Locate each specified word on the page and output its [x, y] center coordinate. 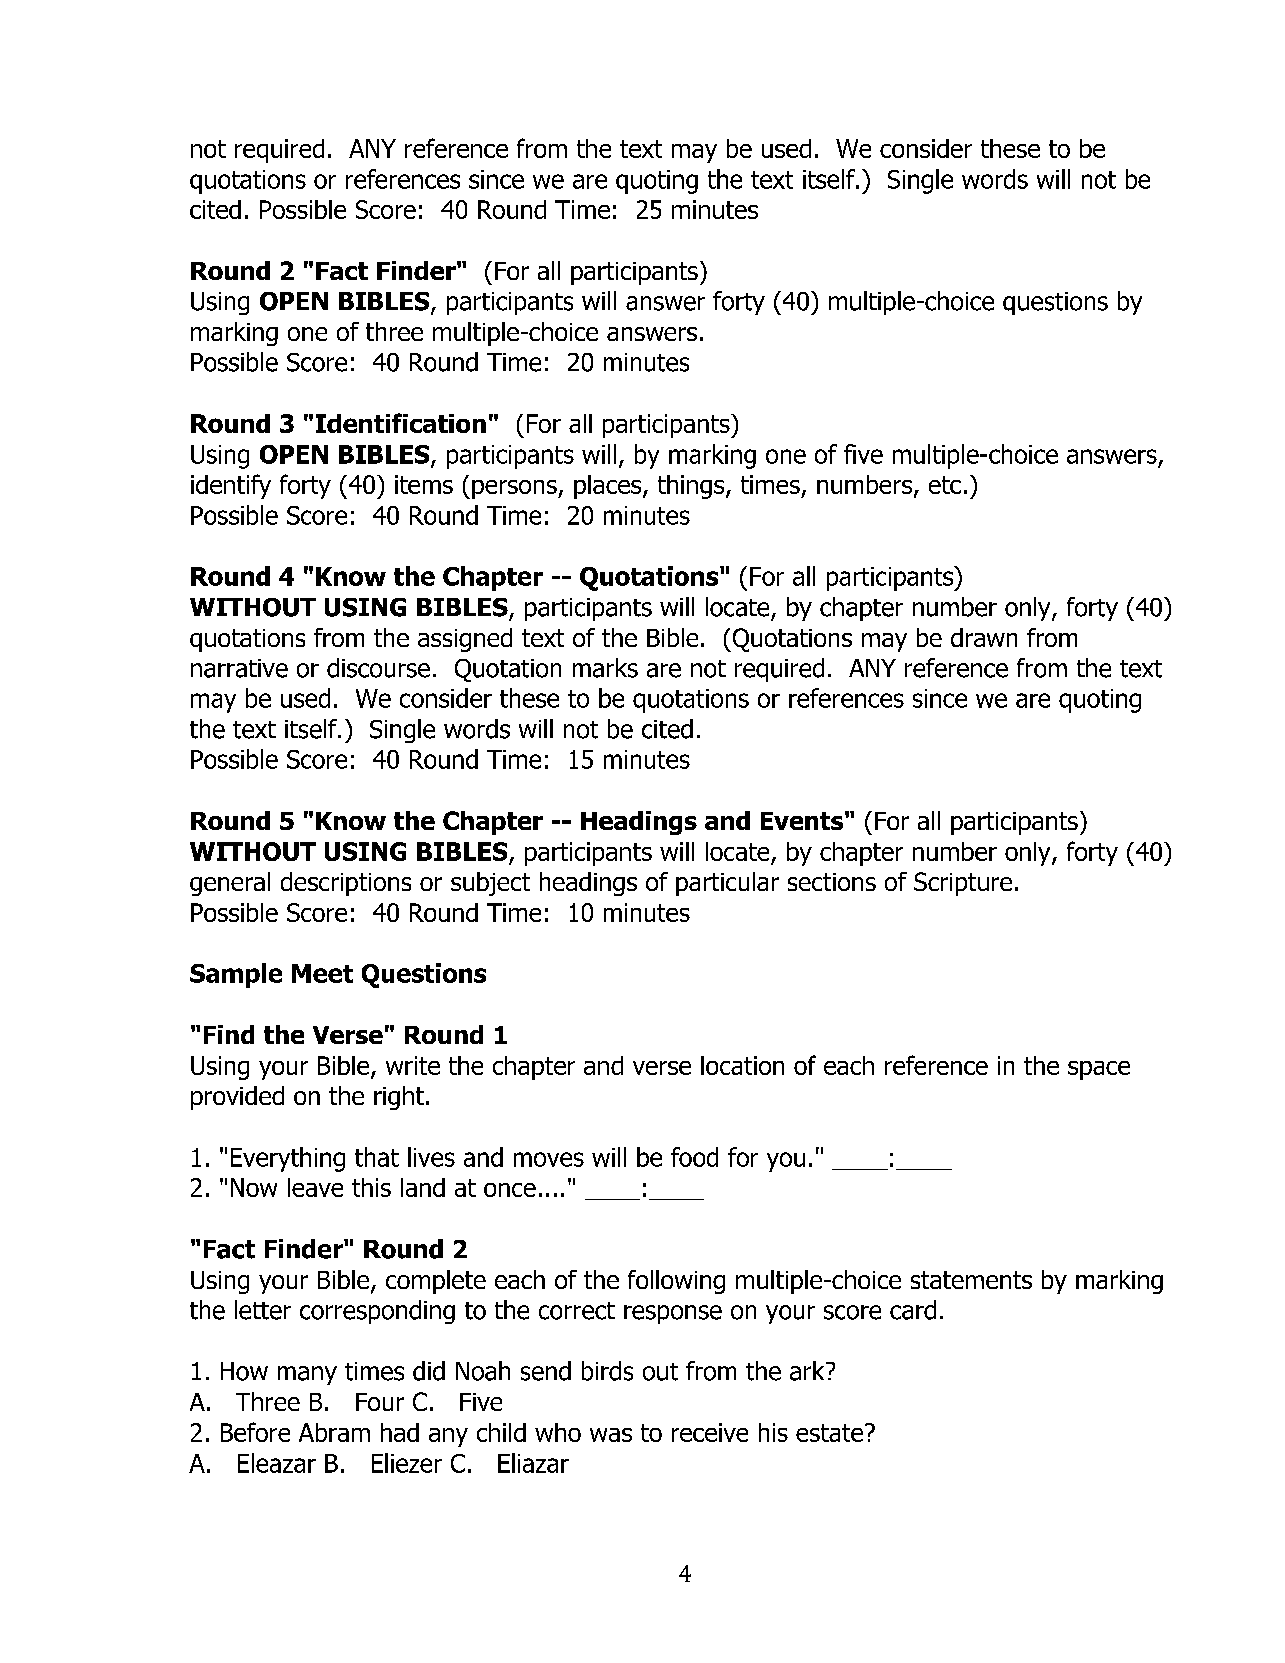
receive [710, 1432]
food [694, 1157]
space [1099, 1070]
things [692, 487]
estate [831, 1433]
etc [945, 485]
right [399, 1098]
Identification [401, 423]
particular [727, 884]
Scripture [963, 884]
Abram [334, 1432]
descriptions [346, 884]
